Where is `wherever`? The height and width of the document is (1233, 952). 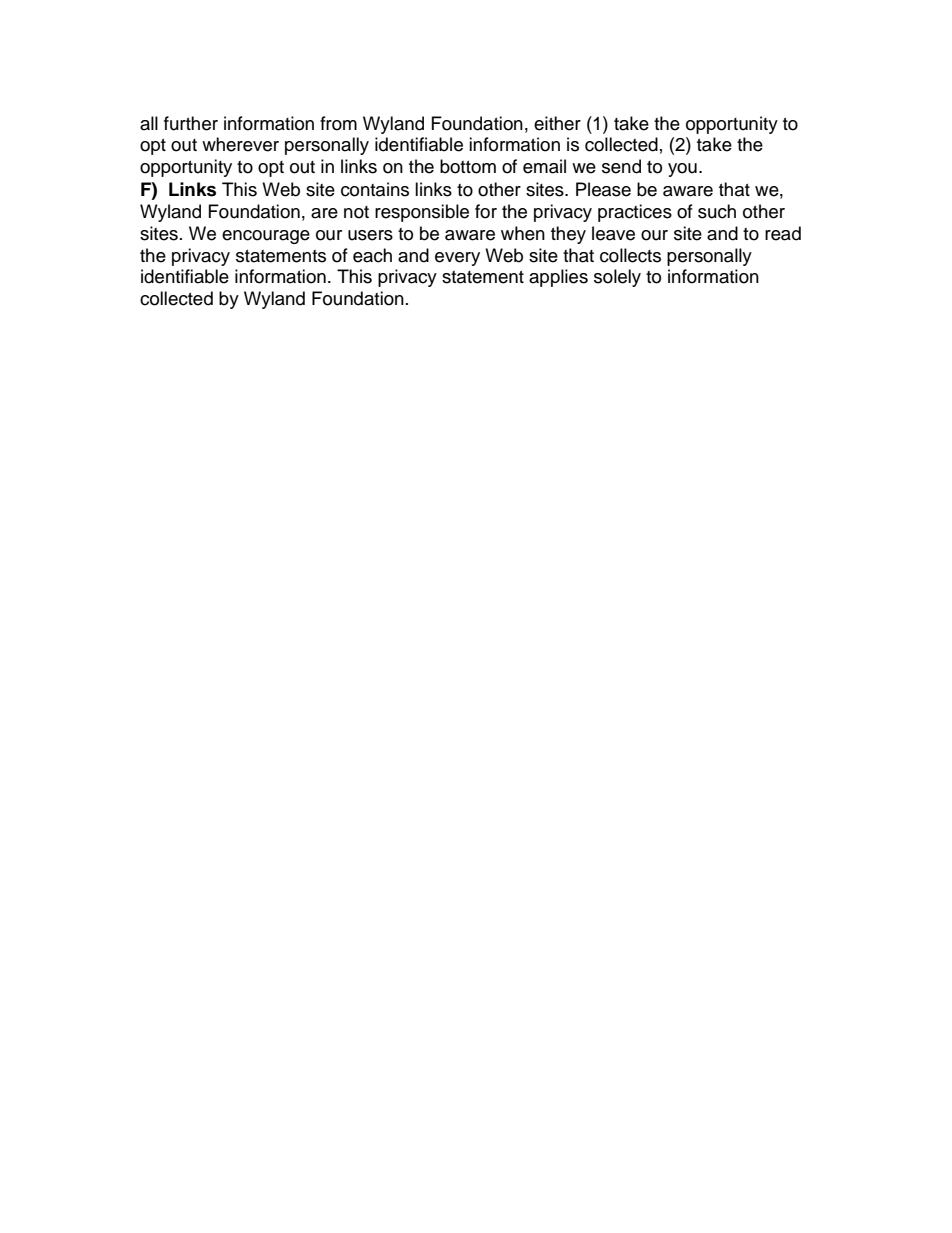
wherever is located at coordinates (240, 144).
